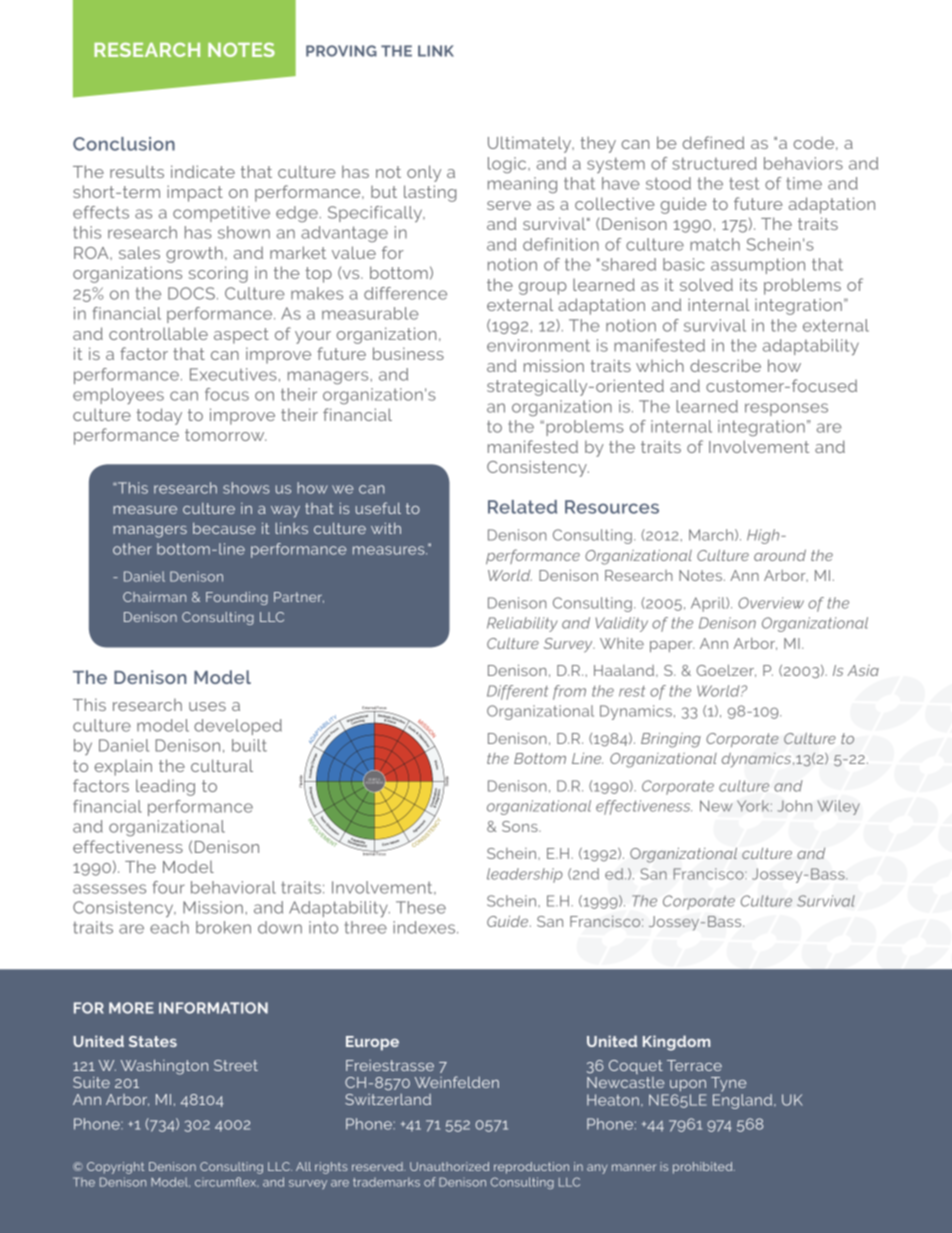 This image has width=952, height=1233. I want to click on Conclusion, so click(124, 144).
